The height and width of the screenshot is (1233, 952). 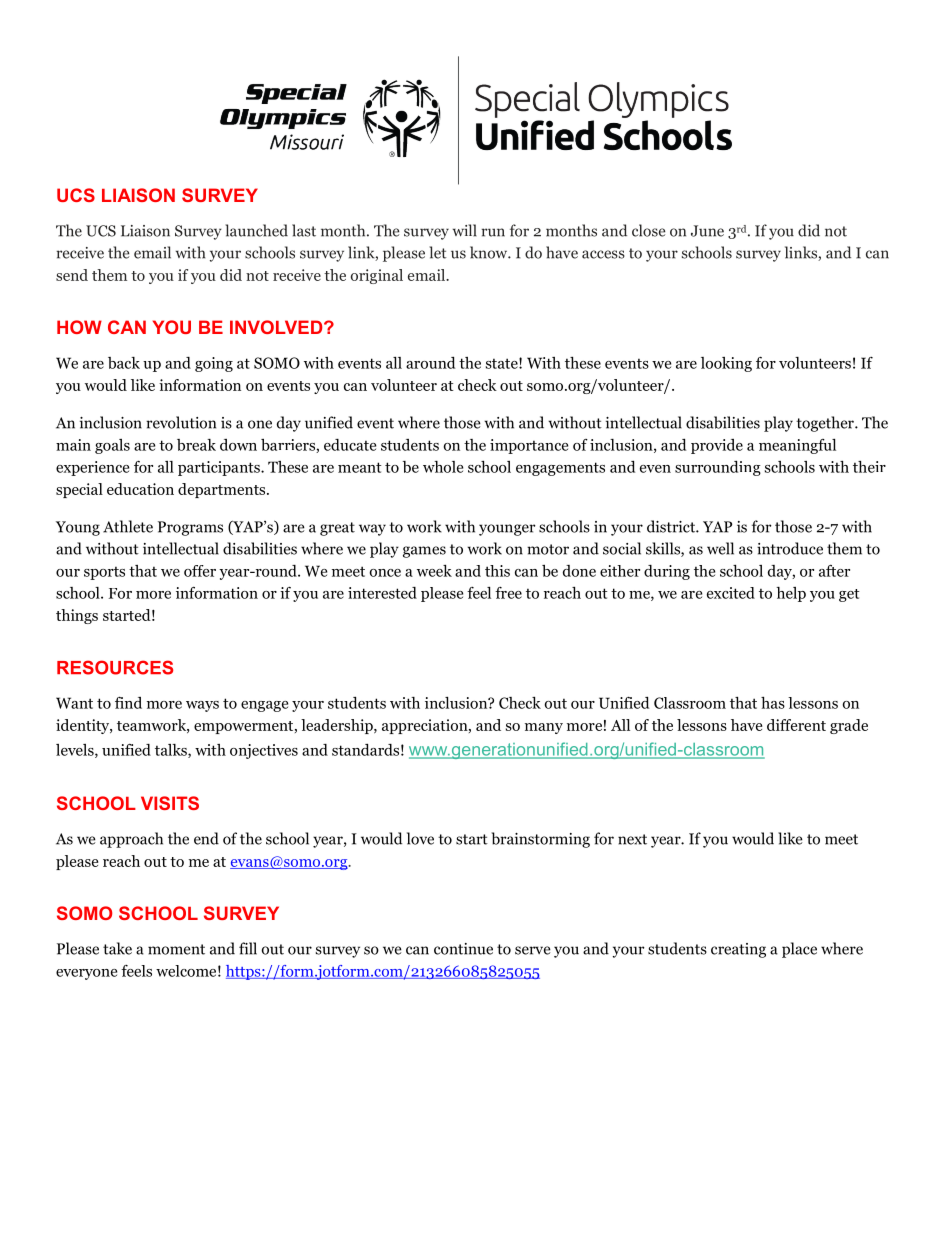 What do you see at coordinates (176, 949) in the screenshot?
I see `moment` at bounding box center [176, 949].
